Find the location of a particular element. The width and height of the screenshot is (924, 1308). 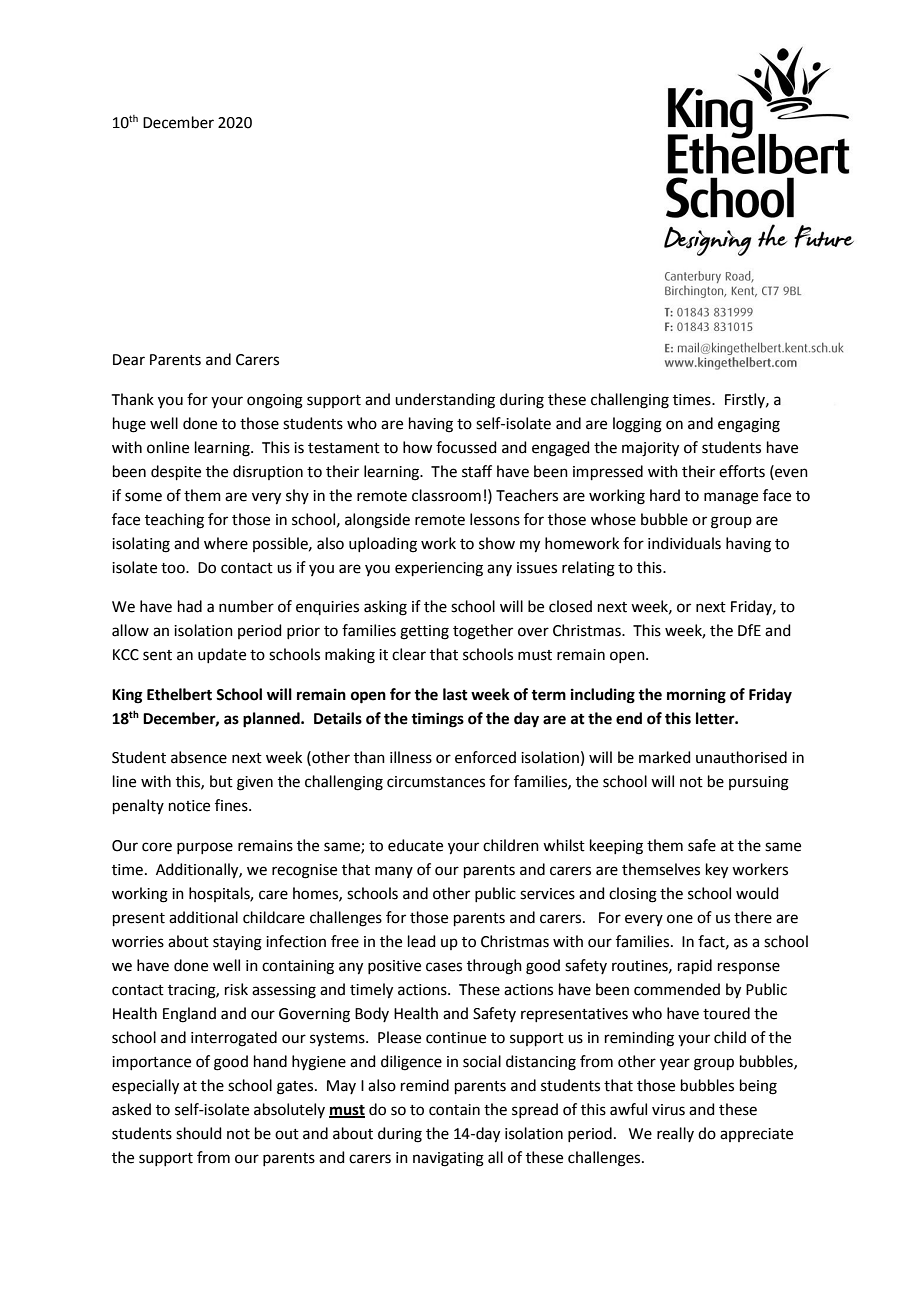

purpose is located at coordinates (205, 848).
